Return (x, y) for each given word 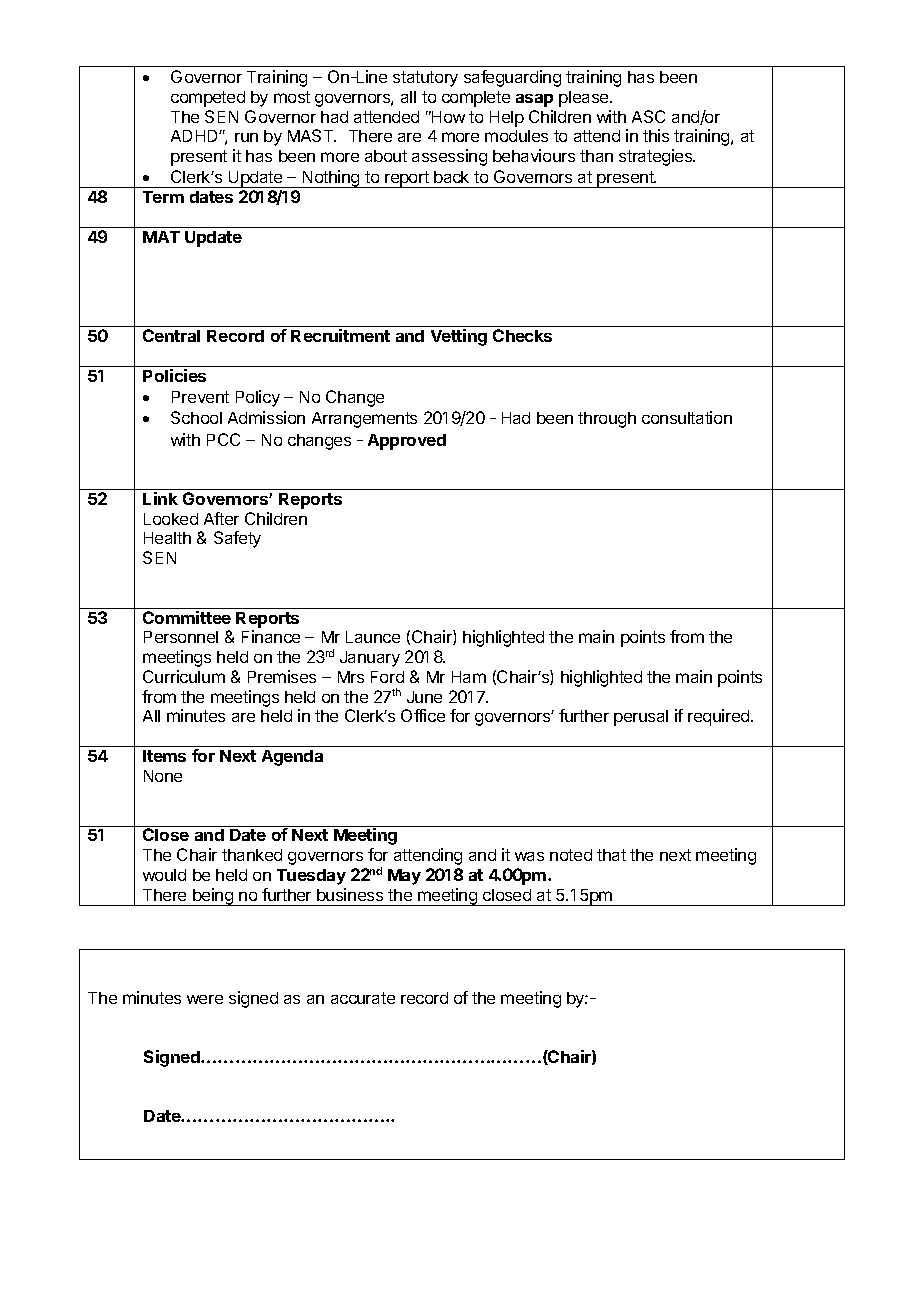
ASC (648, 116)
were (205, 999)
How (447, 117)
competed (208, 99)
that (611, 855)
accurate (363, 998)
